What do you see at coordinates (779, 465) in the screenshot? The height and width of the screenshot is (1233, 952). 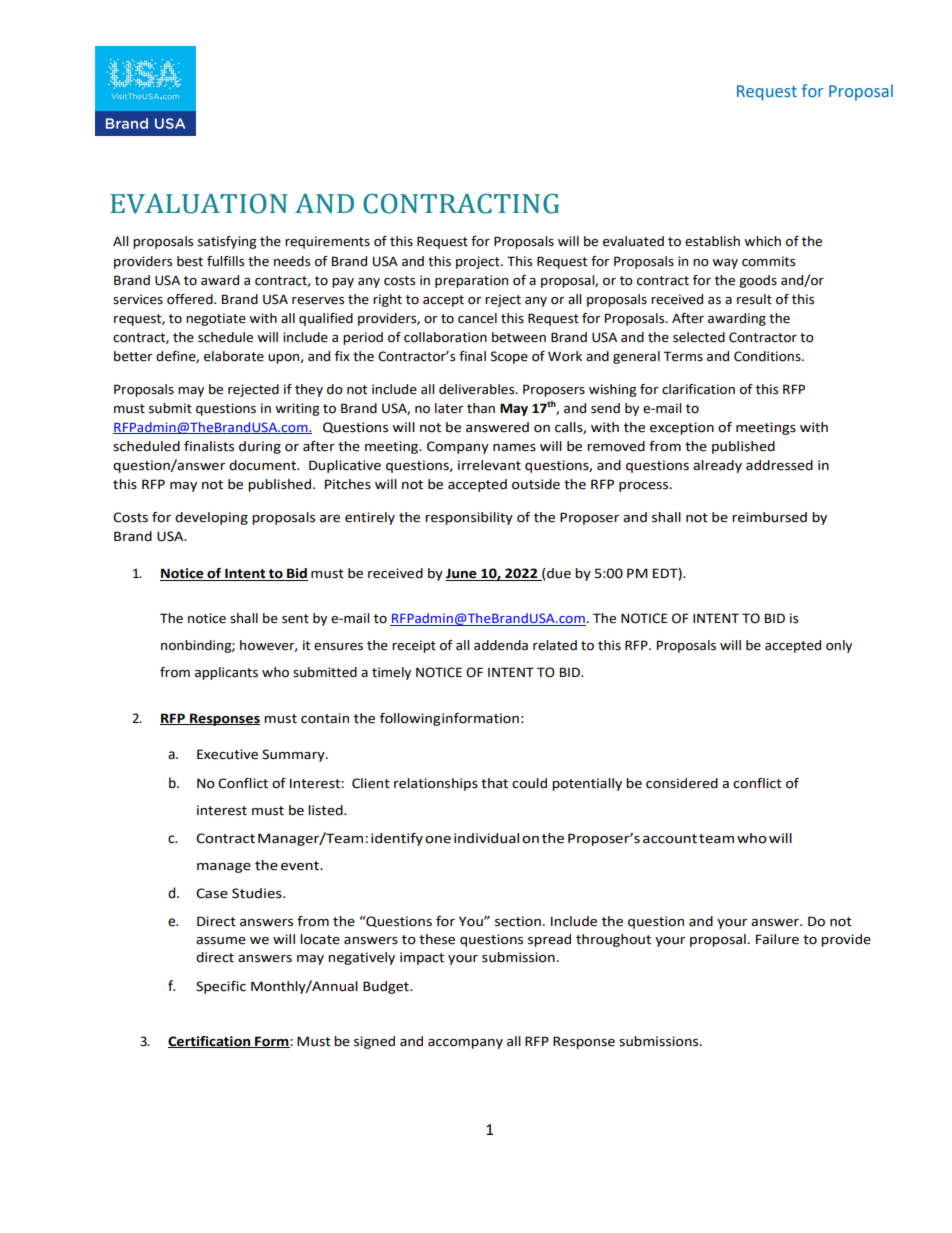 I see `addressed` at bounding box center [779, 465].
